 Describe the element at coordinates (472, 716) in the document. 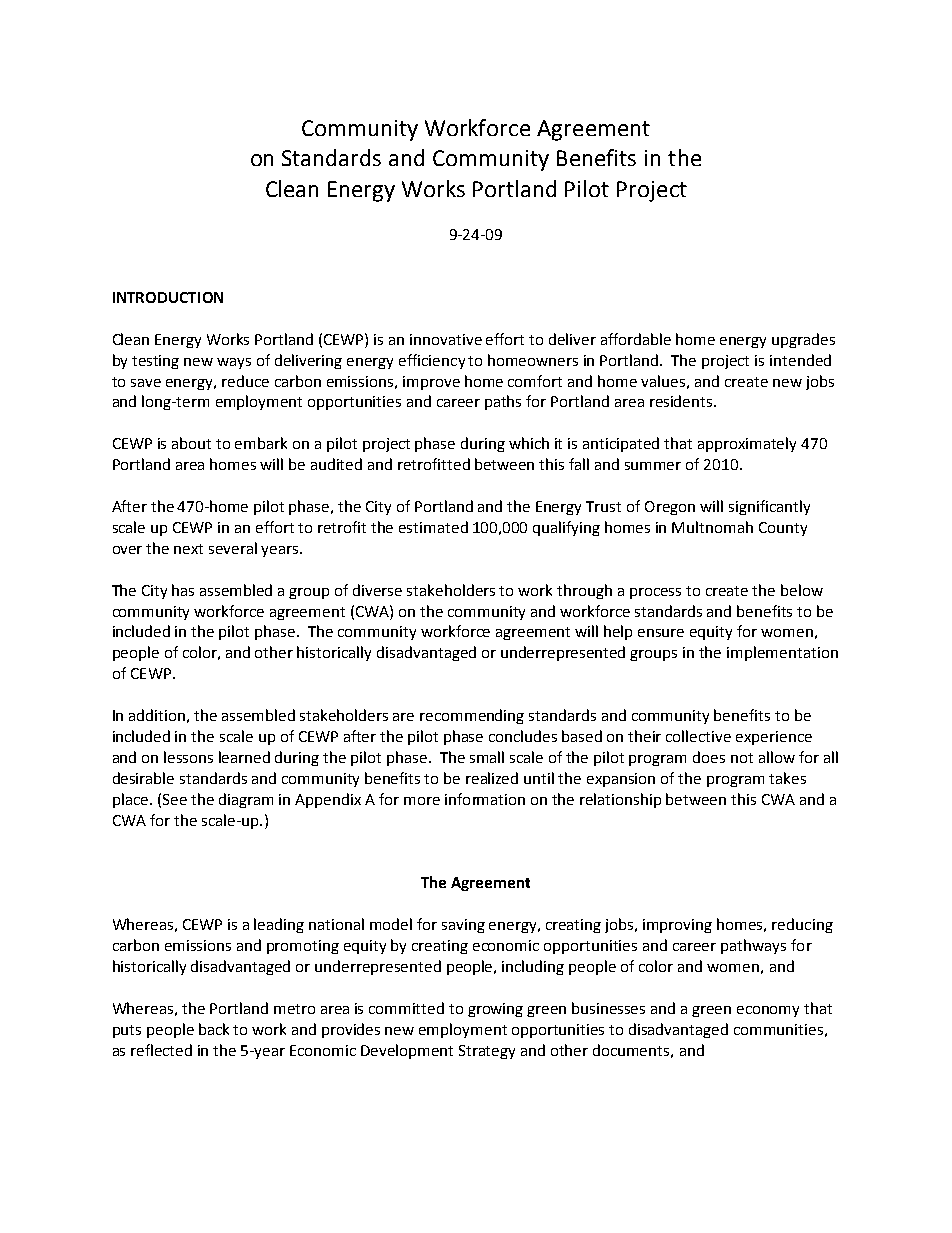

I see `recommending` at that location.
